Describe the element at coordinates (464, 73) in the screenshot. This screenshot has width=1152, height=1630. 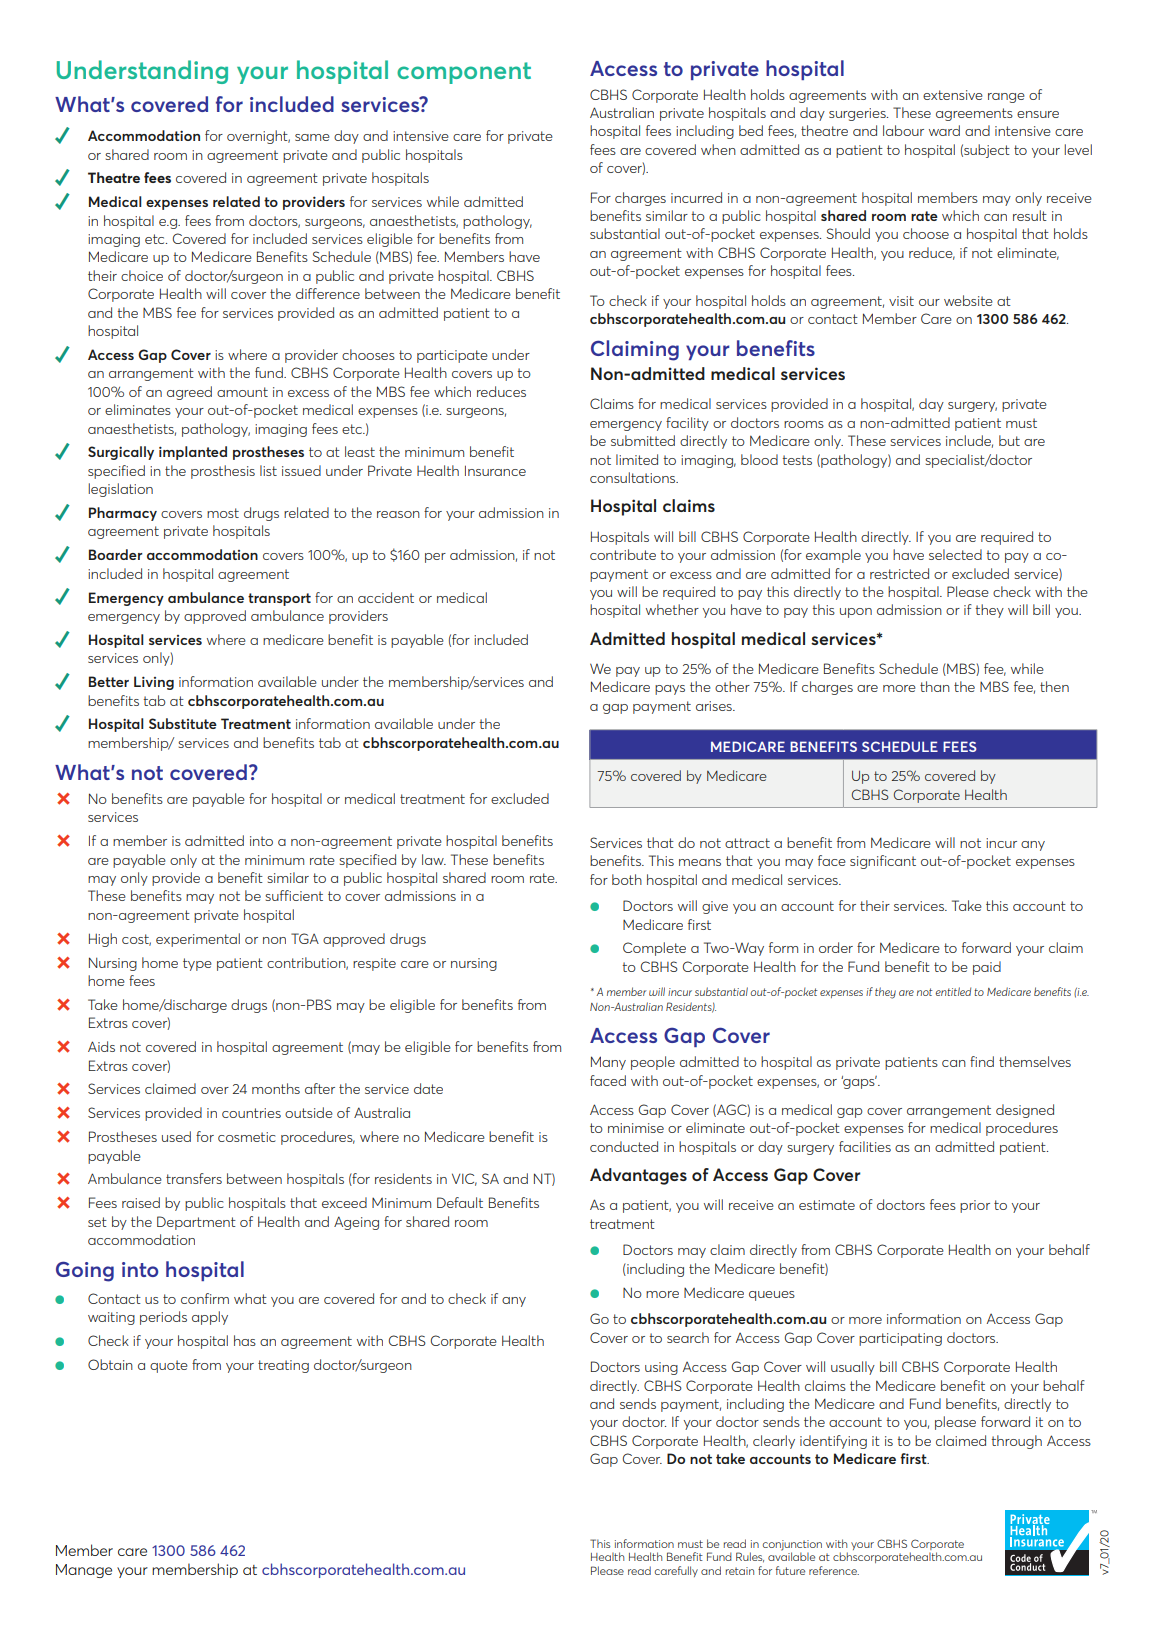
I see `component` at that location.
